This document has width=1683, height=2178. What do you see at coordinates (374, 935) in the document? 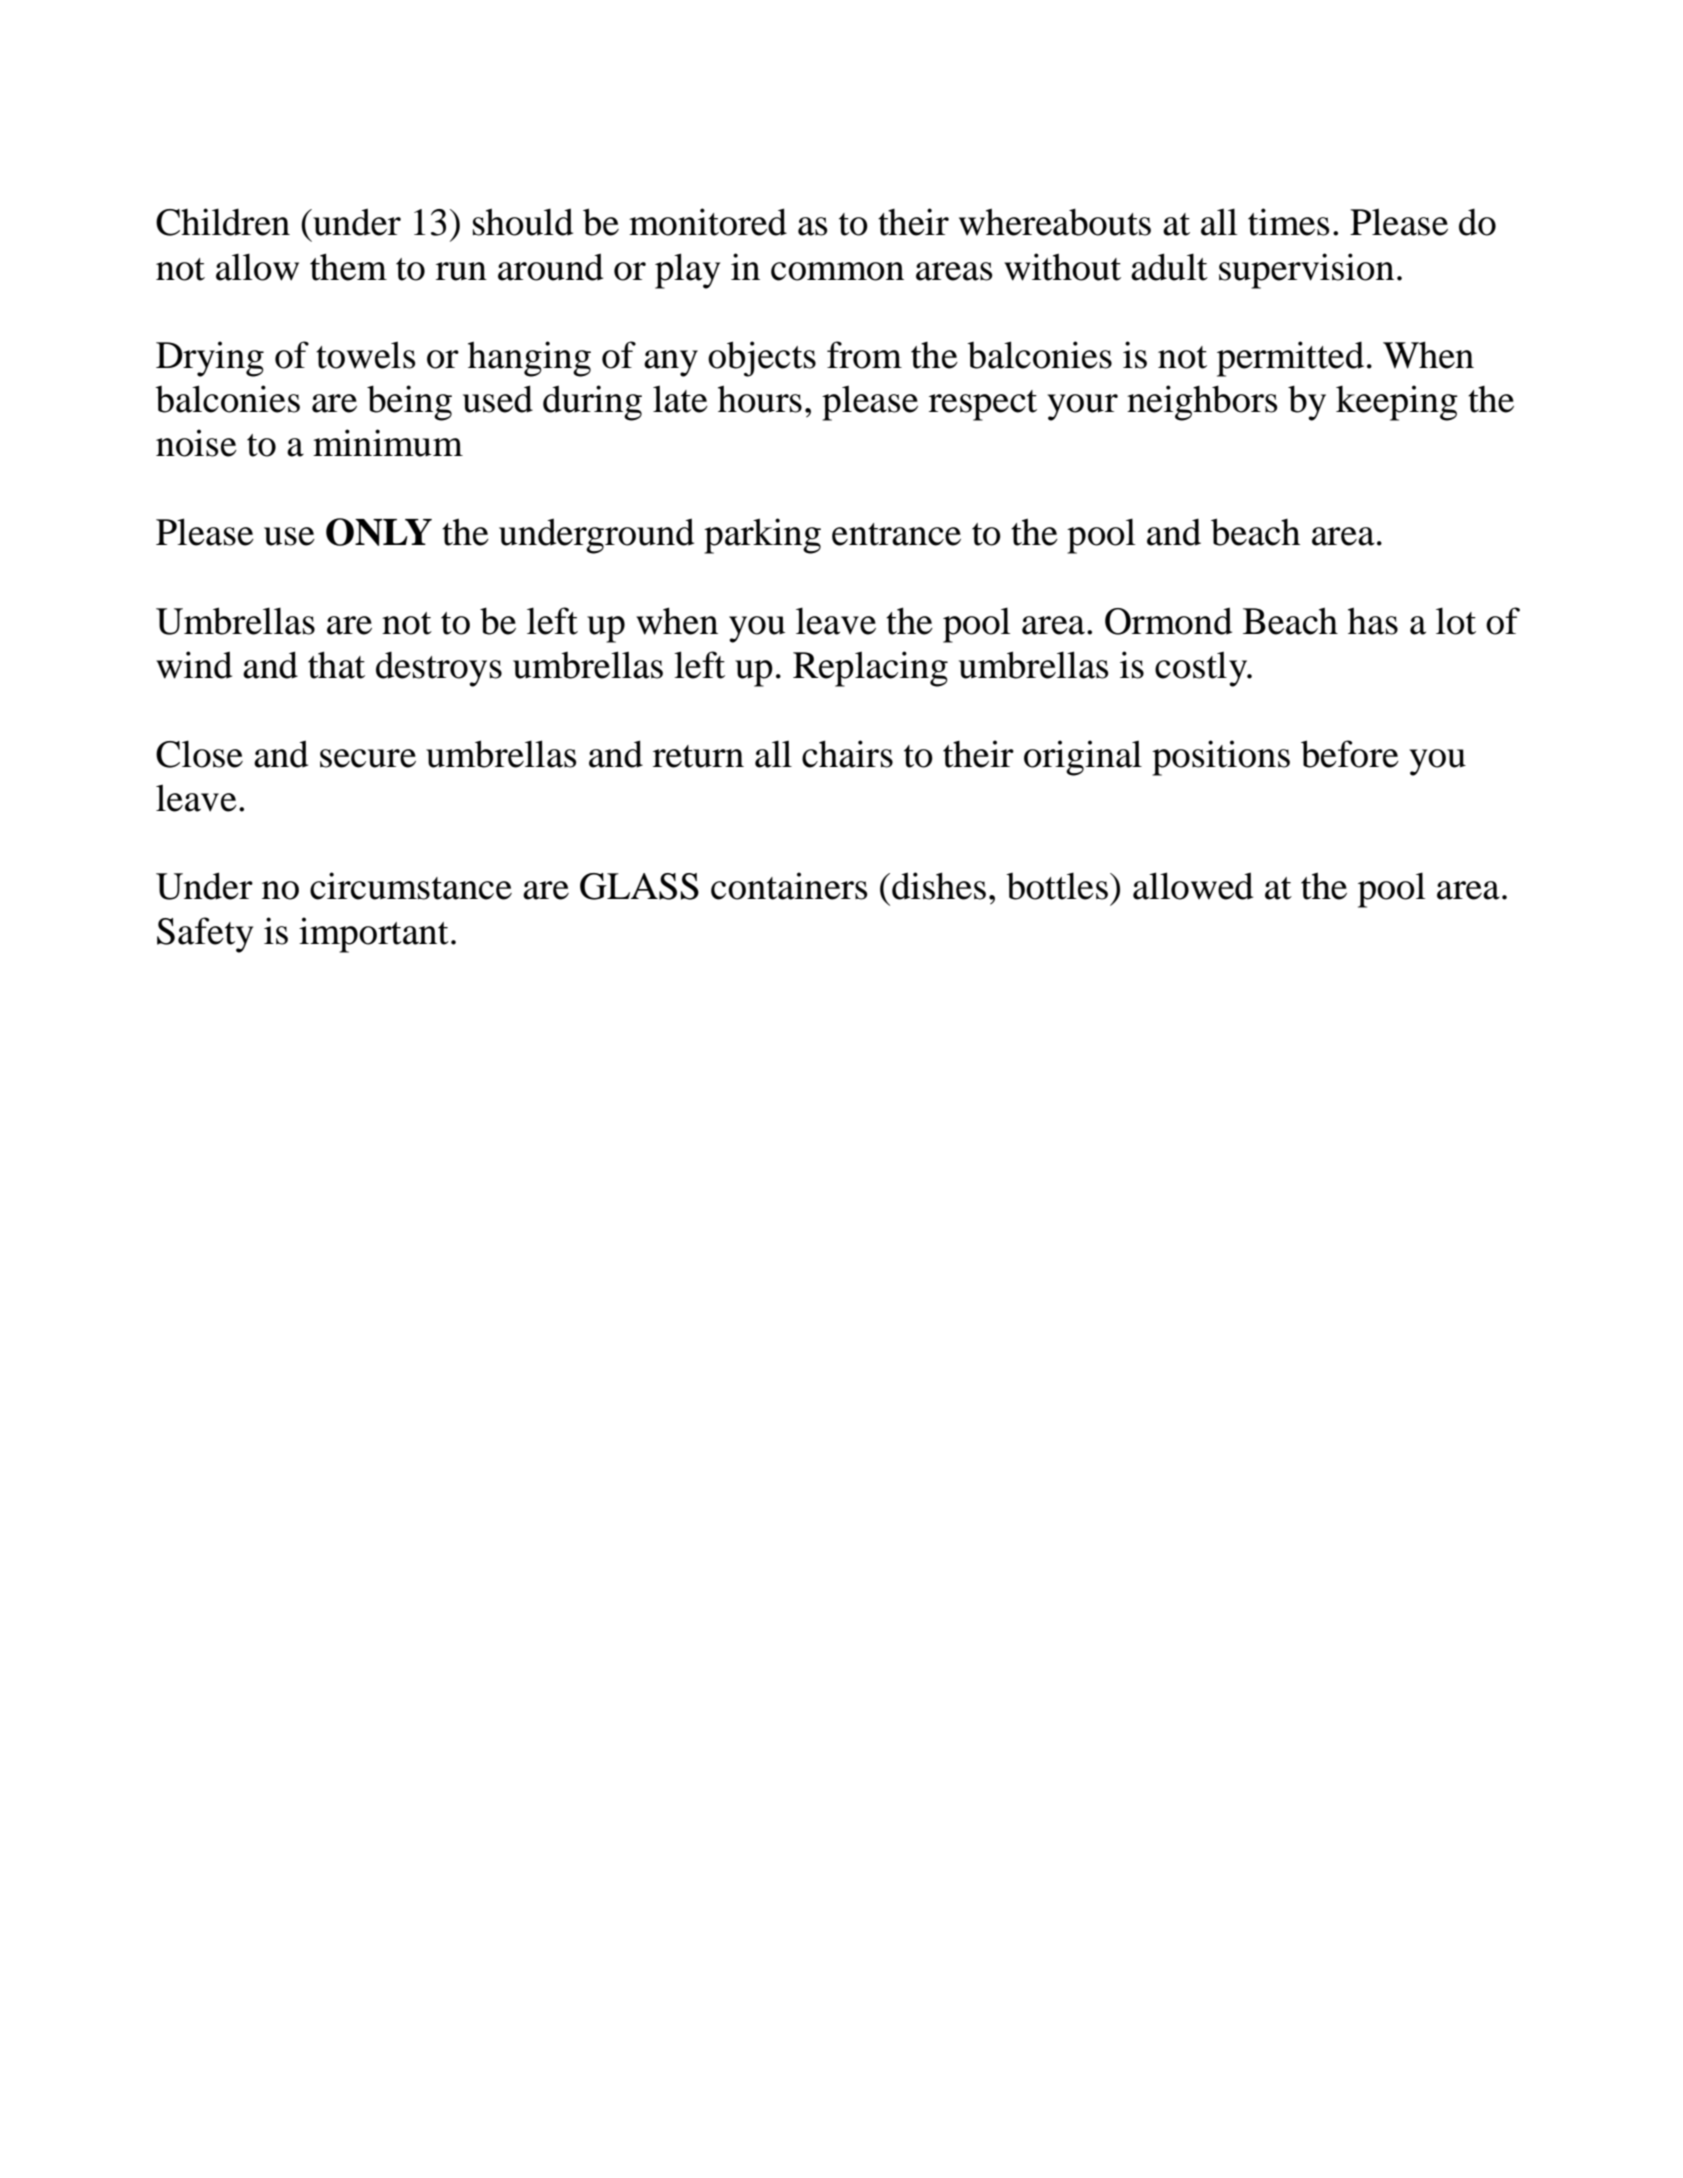
I see `important` at bounding box center [374, 935].
